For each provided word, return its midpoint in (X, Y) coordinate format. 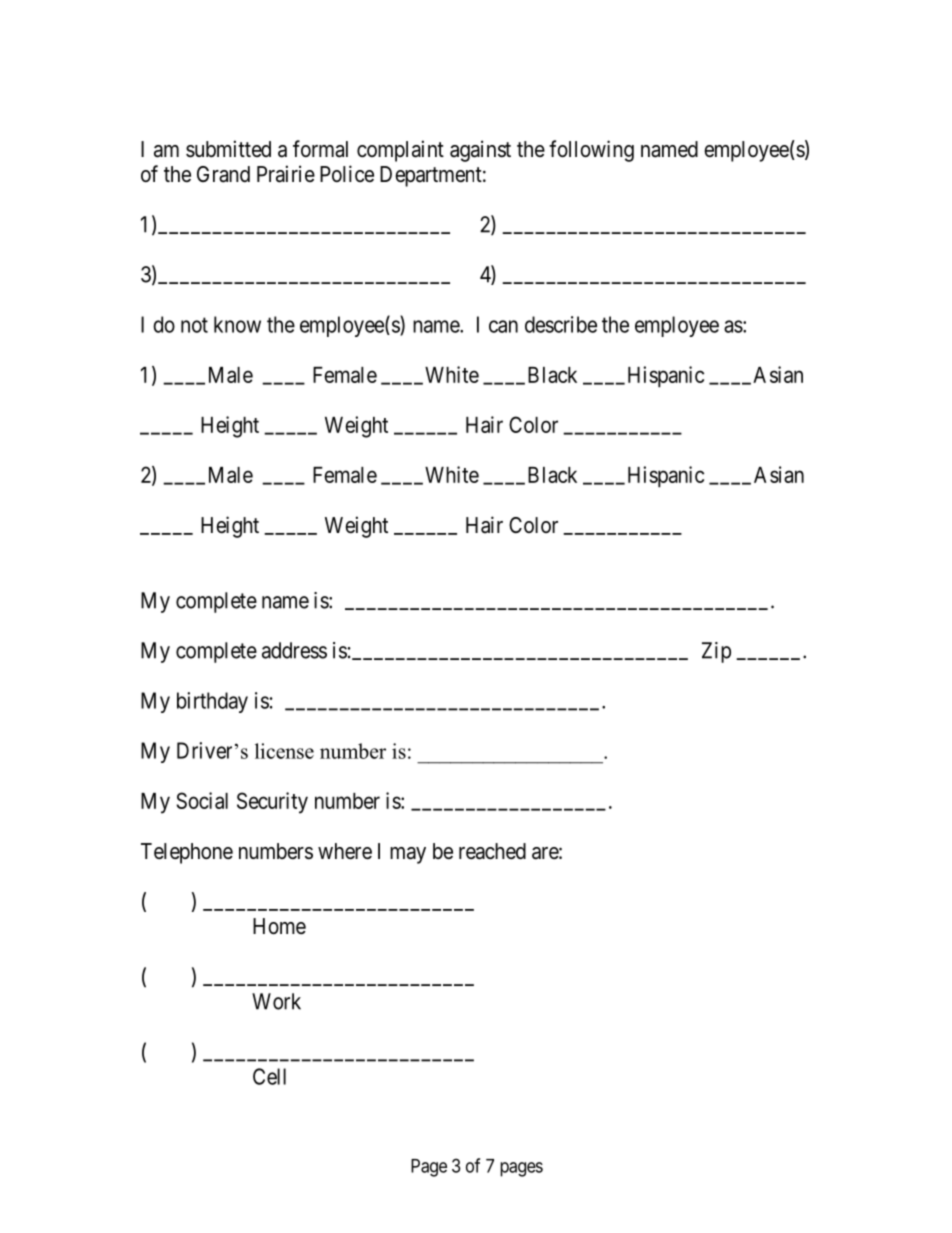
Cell (269, 1076)
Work (276, 1001)
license (284, 751)
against (480, 151)
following (591, 151)
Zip (716, 652)
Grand (223, 174)
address (294, 650)
